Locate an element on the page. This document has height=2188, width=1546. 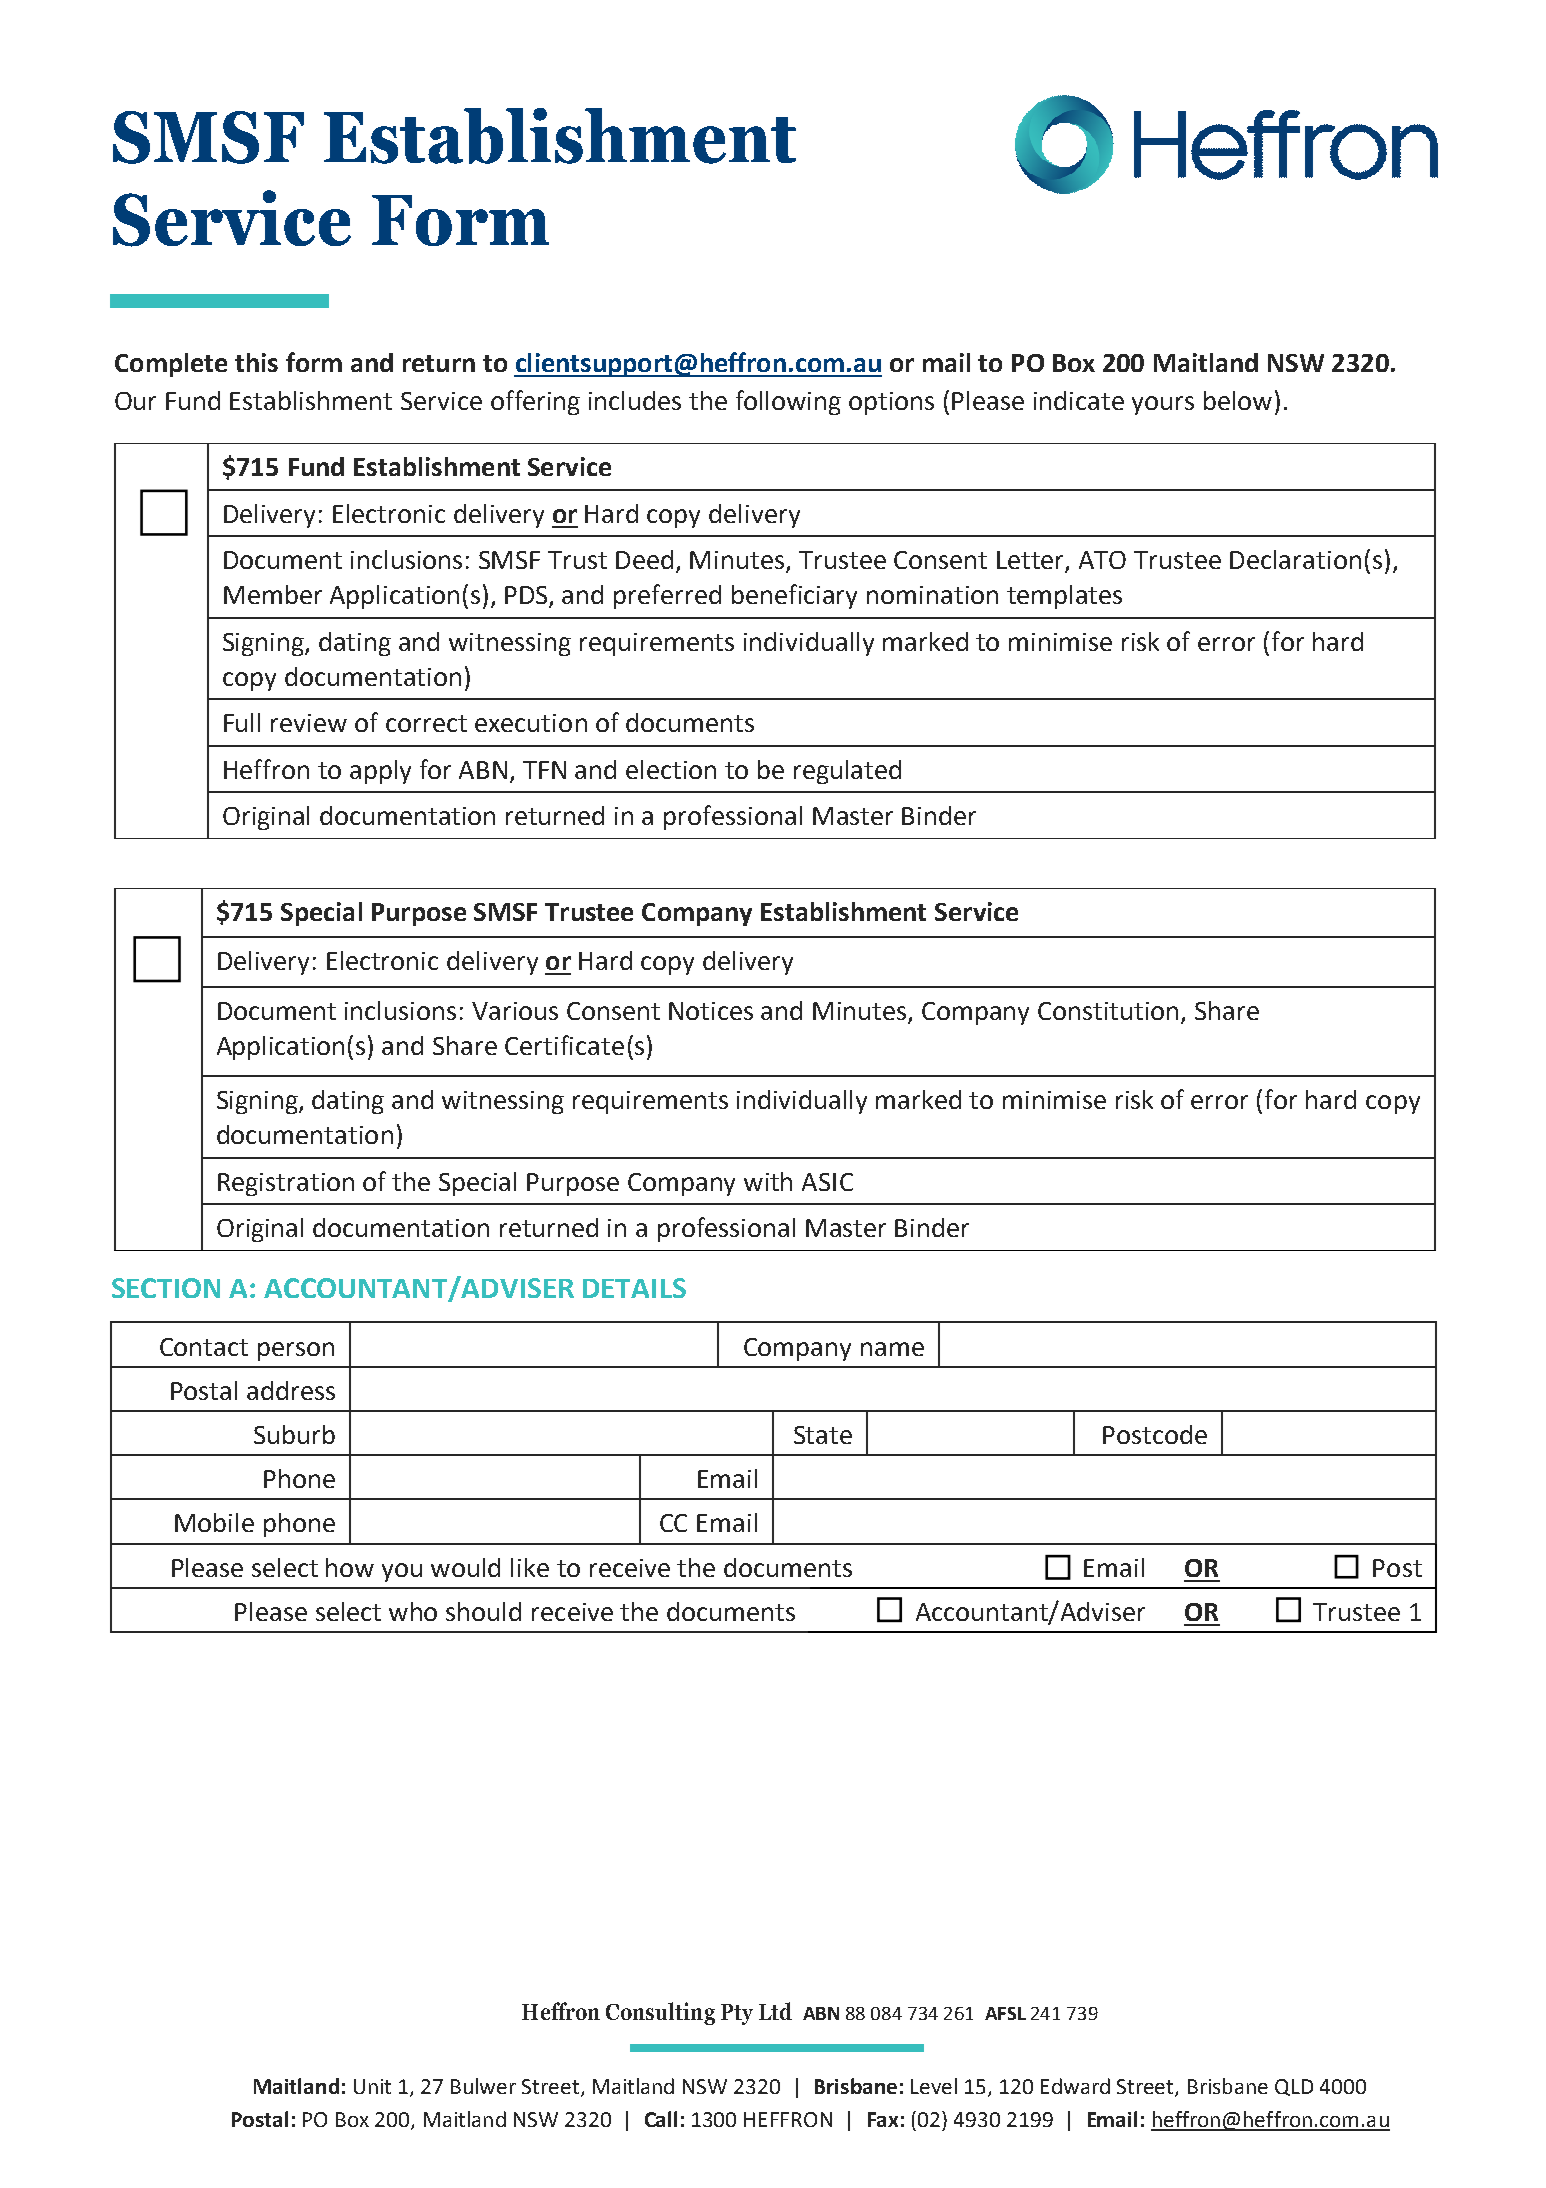
following is located at coordinates (788, 402).
